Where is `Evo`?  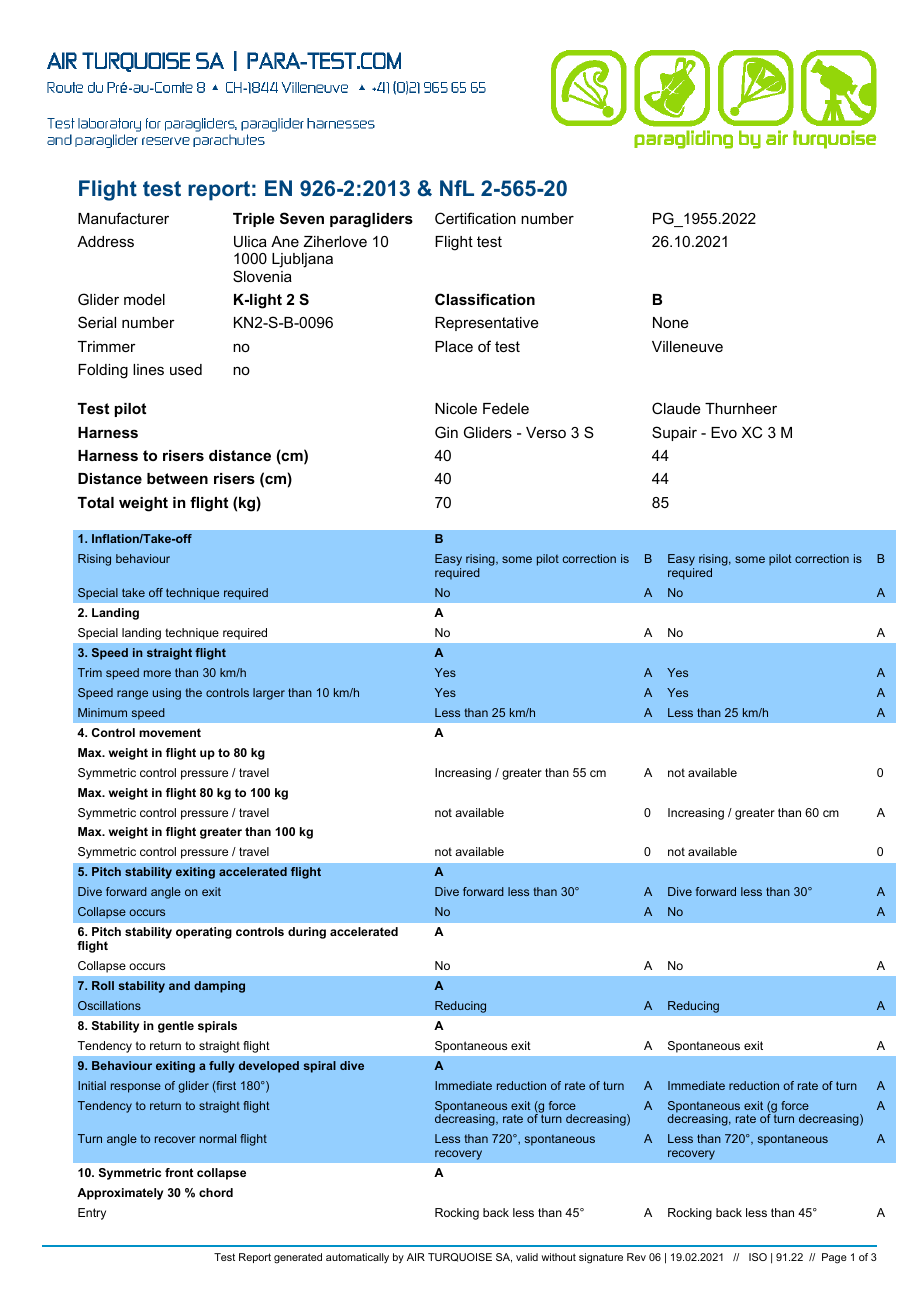
Evo is located at coordinates (724, 432).
